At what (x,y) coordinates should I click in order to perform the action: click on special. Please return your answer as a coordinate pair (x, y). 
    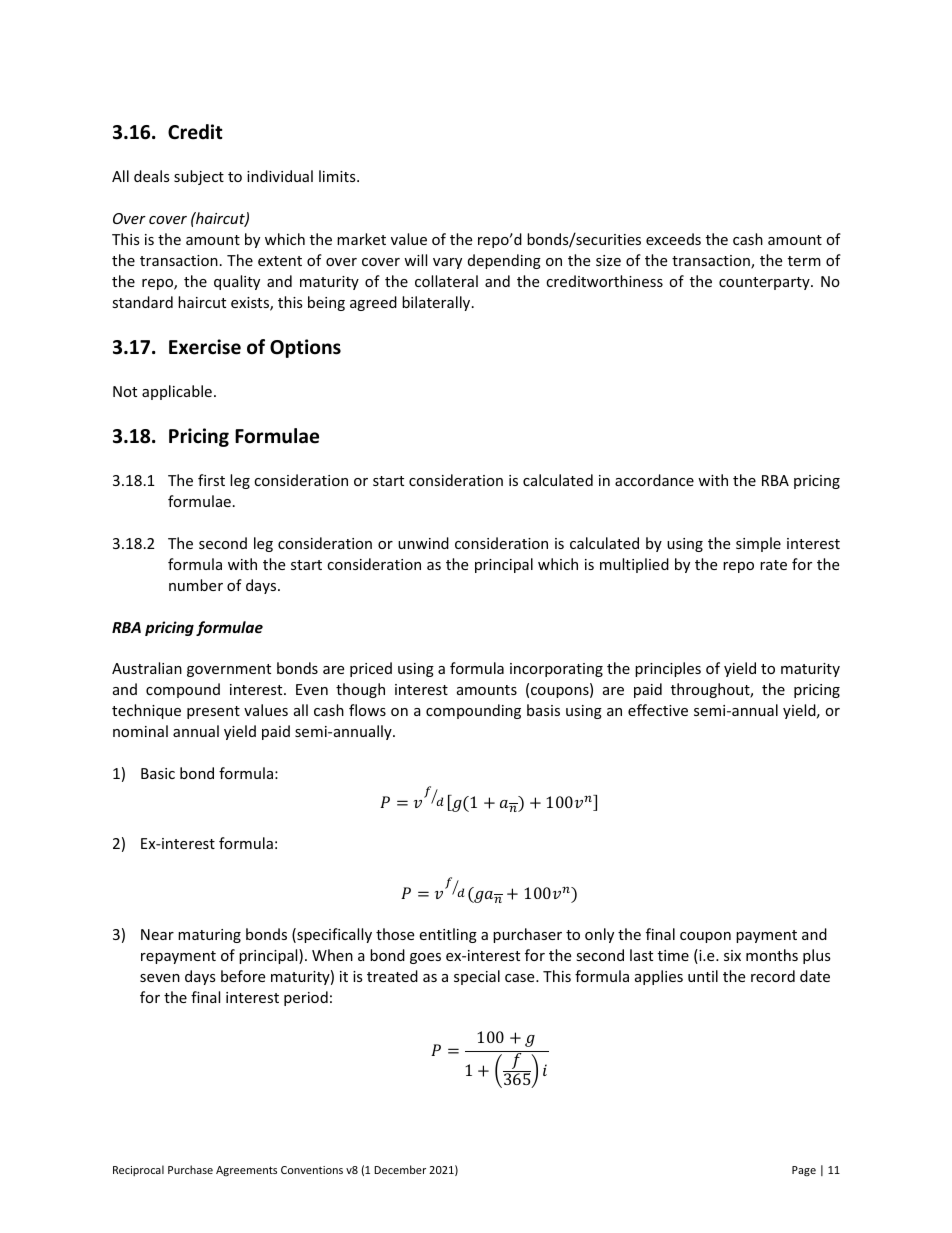
    Looking at the image, I should click on (477, 977).
